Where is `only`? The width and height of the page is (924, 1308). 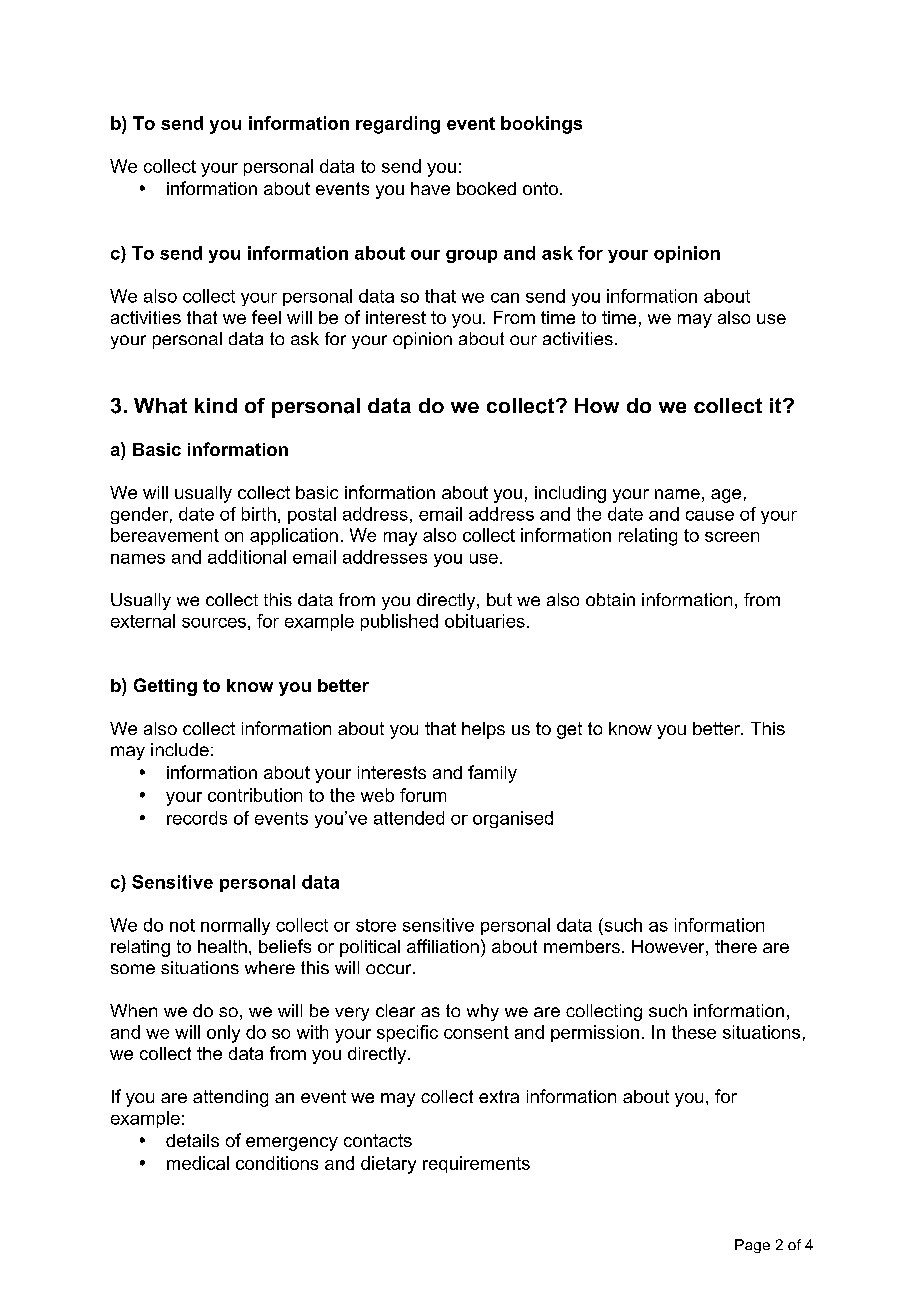
only is located at coordinates (223, 1034).
